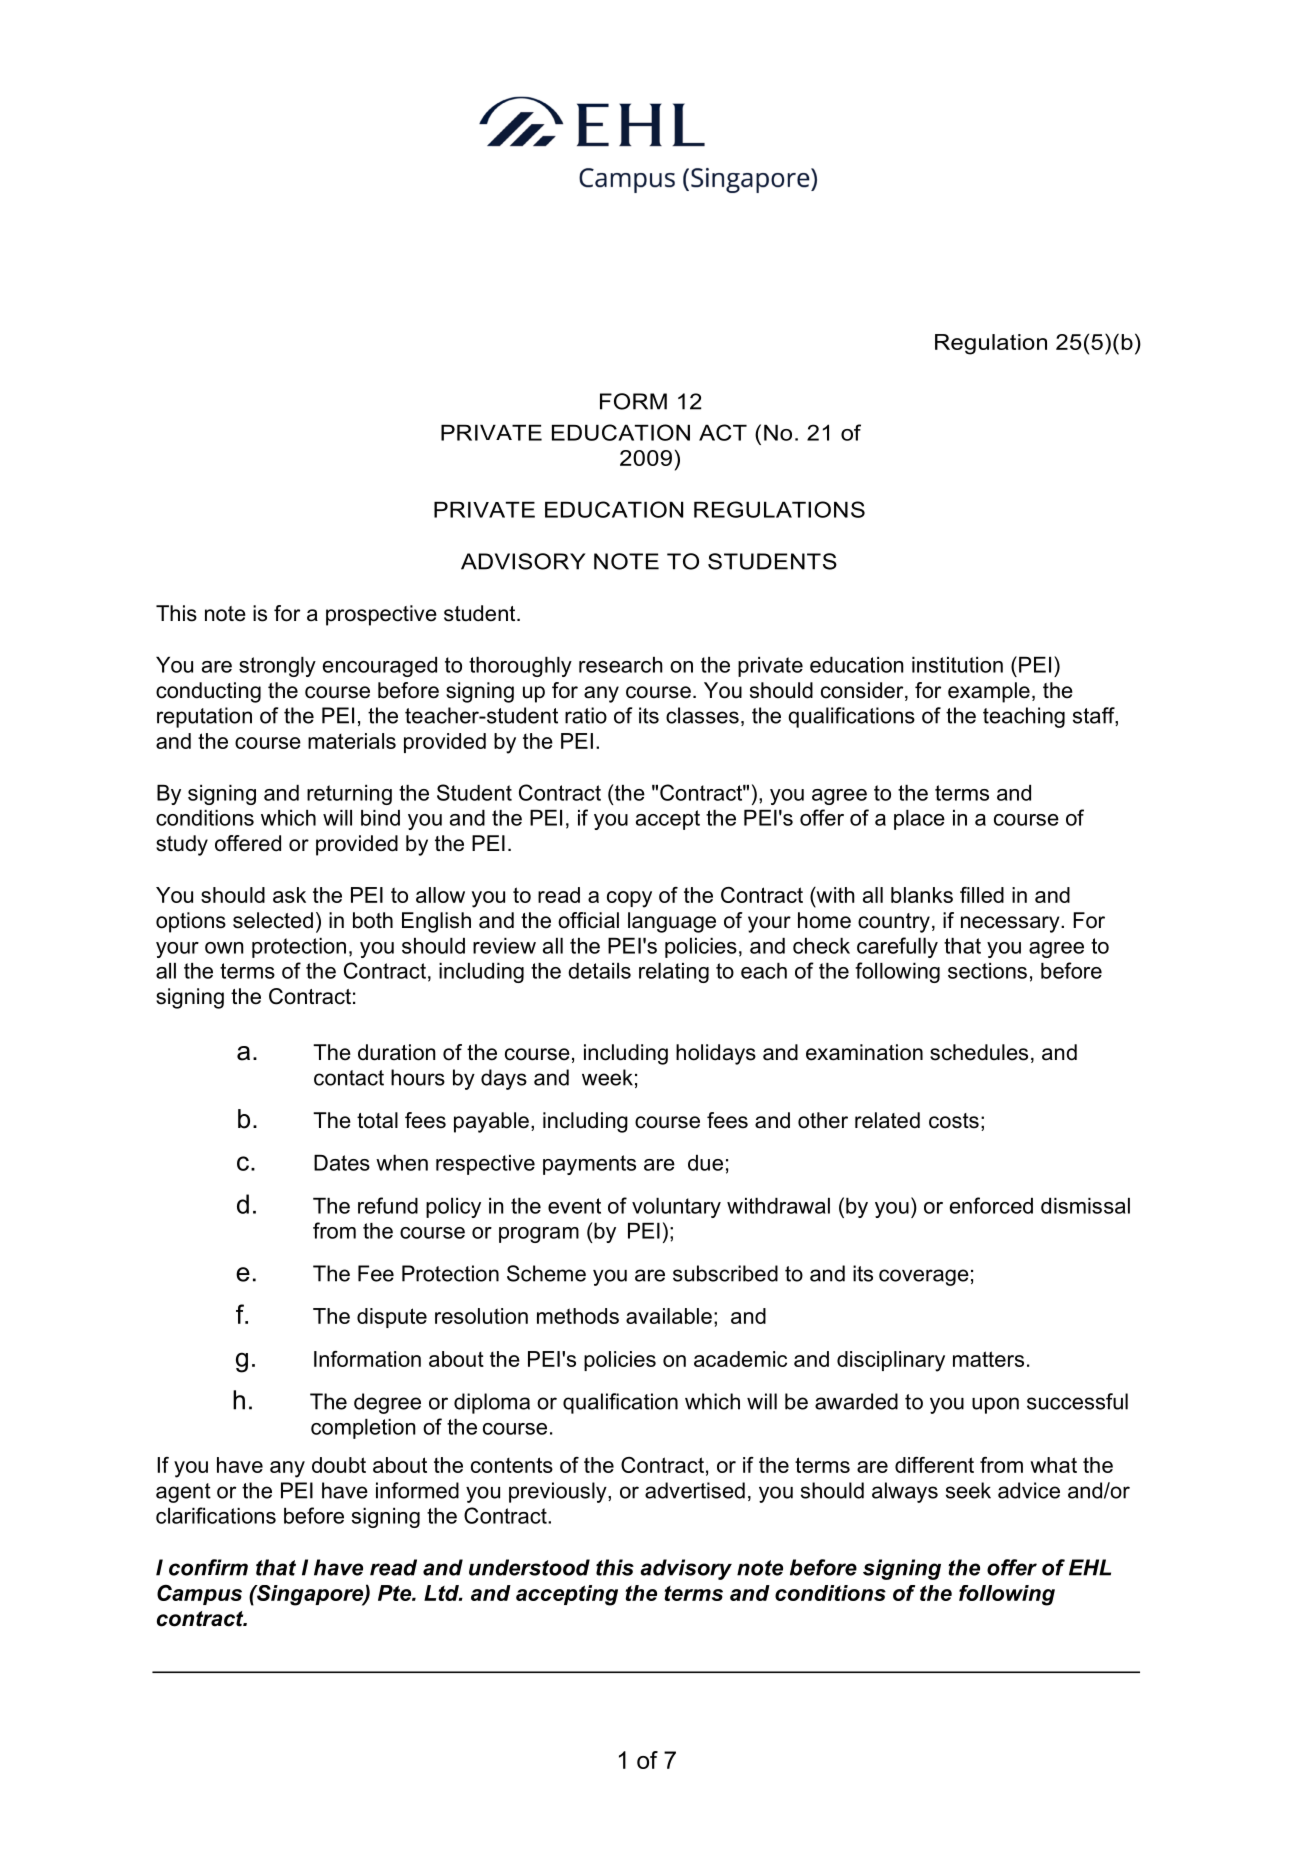  I want to click on institution, so click(957, 665).
